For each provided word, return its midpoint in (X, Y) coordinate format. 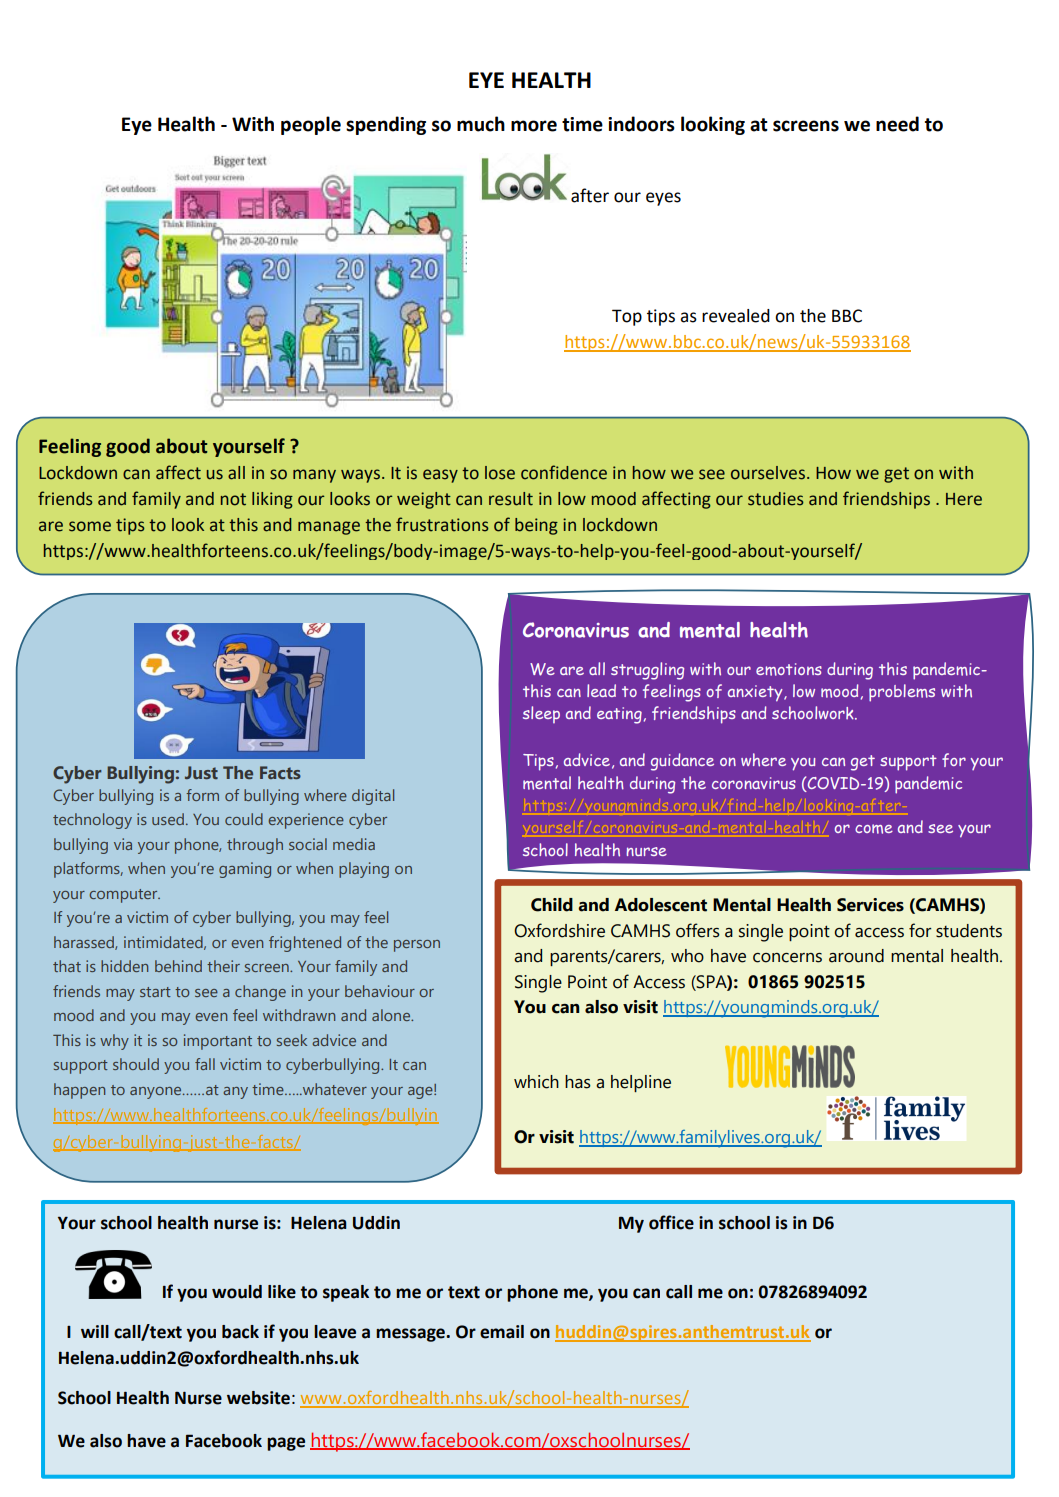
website (258, 1398)
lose (500, 473)
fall (205, 1064)
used (168, 819)
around (856, 956)
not (233, 499)
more (534, 126)
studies (776, 499)
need (897, 124)
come (874, 829)
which (536, 1082)
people (311, 125)
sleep (541, 714)
